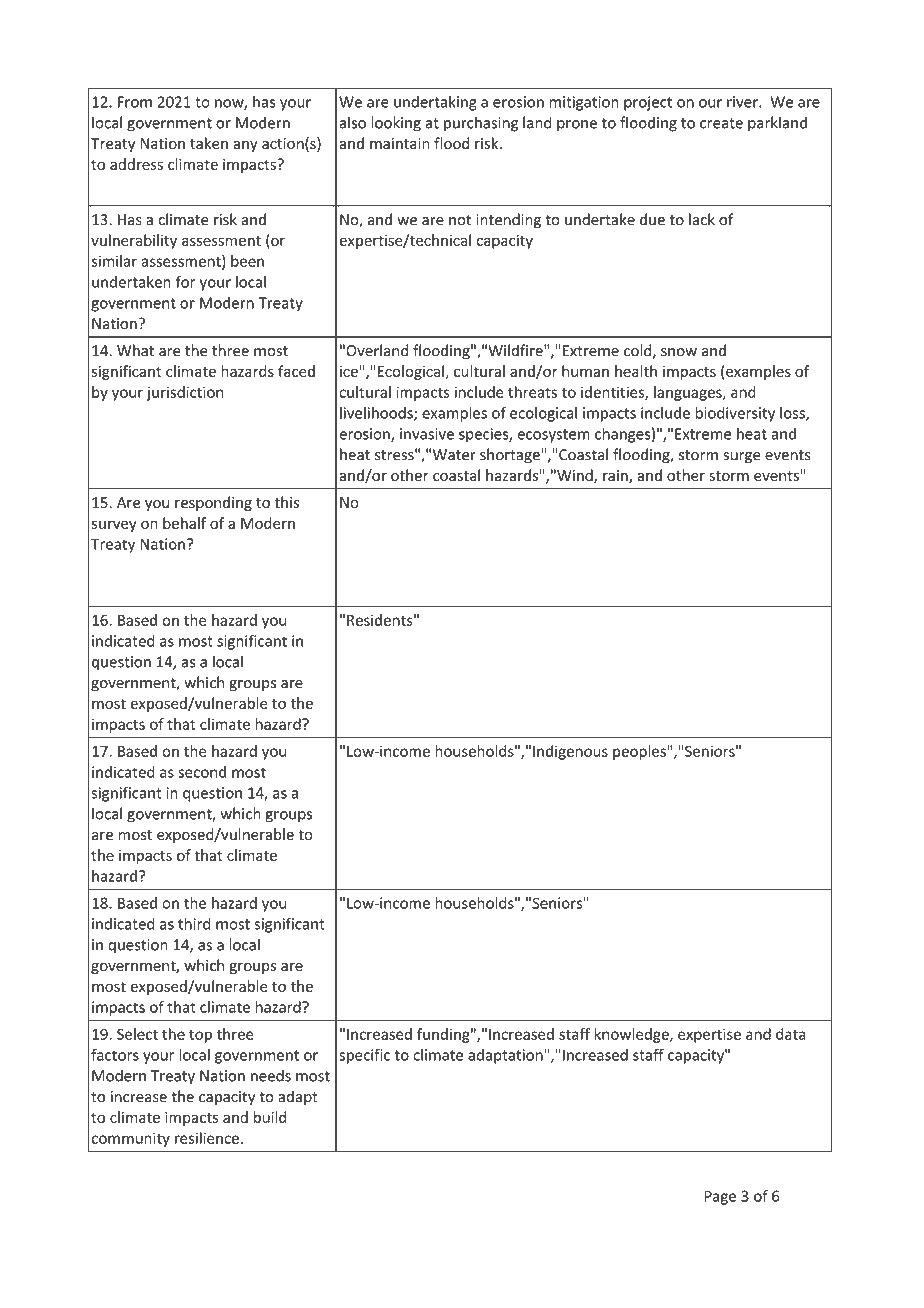 Image resolution: width=924 pixels, height=1308 pixels. Describe the element at coordinates (721, 123) in the page. I see `create` at that location.
